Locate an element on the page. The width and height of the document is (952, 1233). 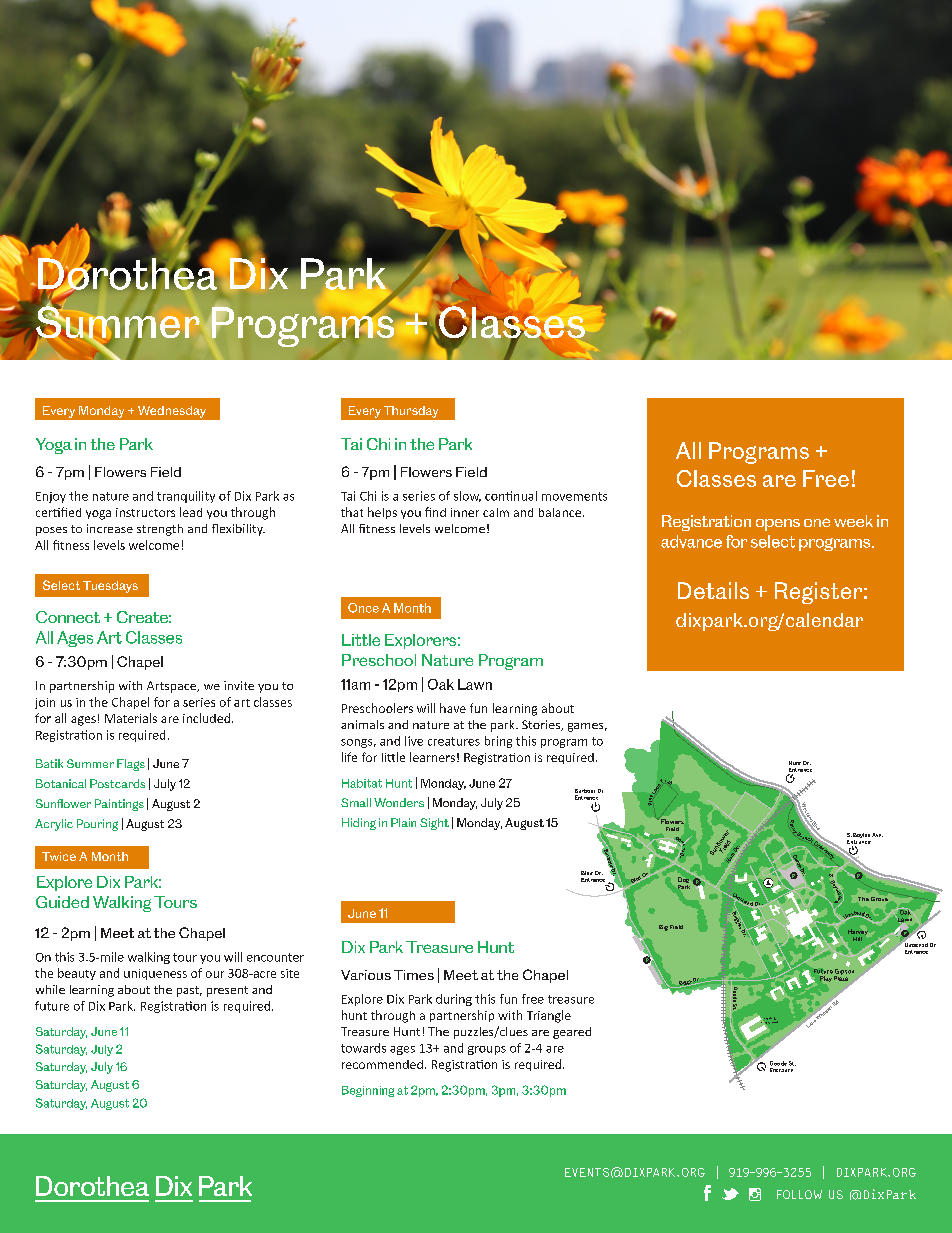
Times is located at coordinates (414, 975).
